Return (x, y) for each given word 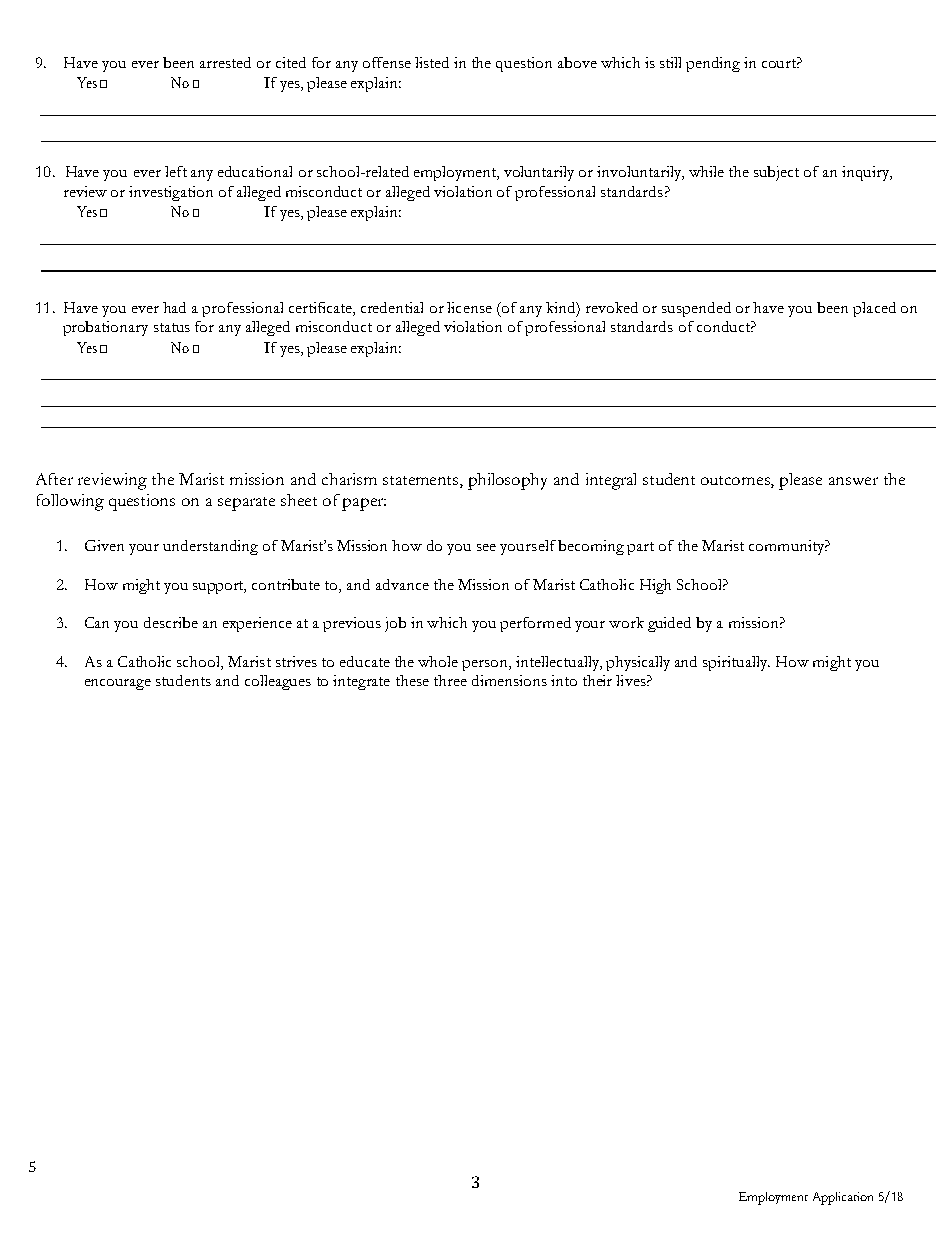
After (54, 479)
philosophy (507, 481)
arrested (225, 62)
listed (432, 62)
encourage (118, 684)
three (450, 680)
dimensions (509, 680)
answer (853, 481)
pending (713, 64)
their (597, 680)
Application (843, 1198)
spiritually (736, 663)
